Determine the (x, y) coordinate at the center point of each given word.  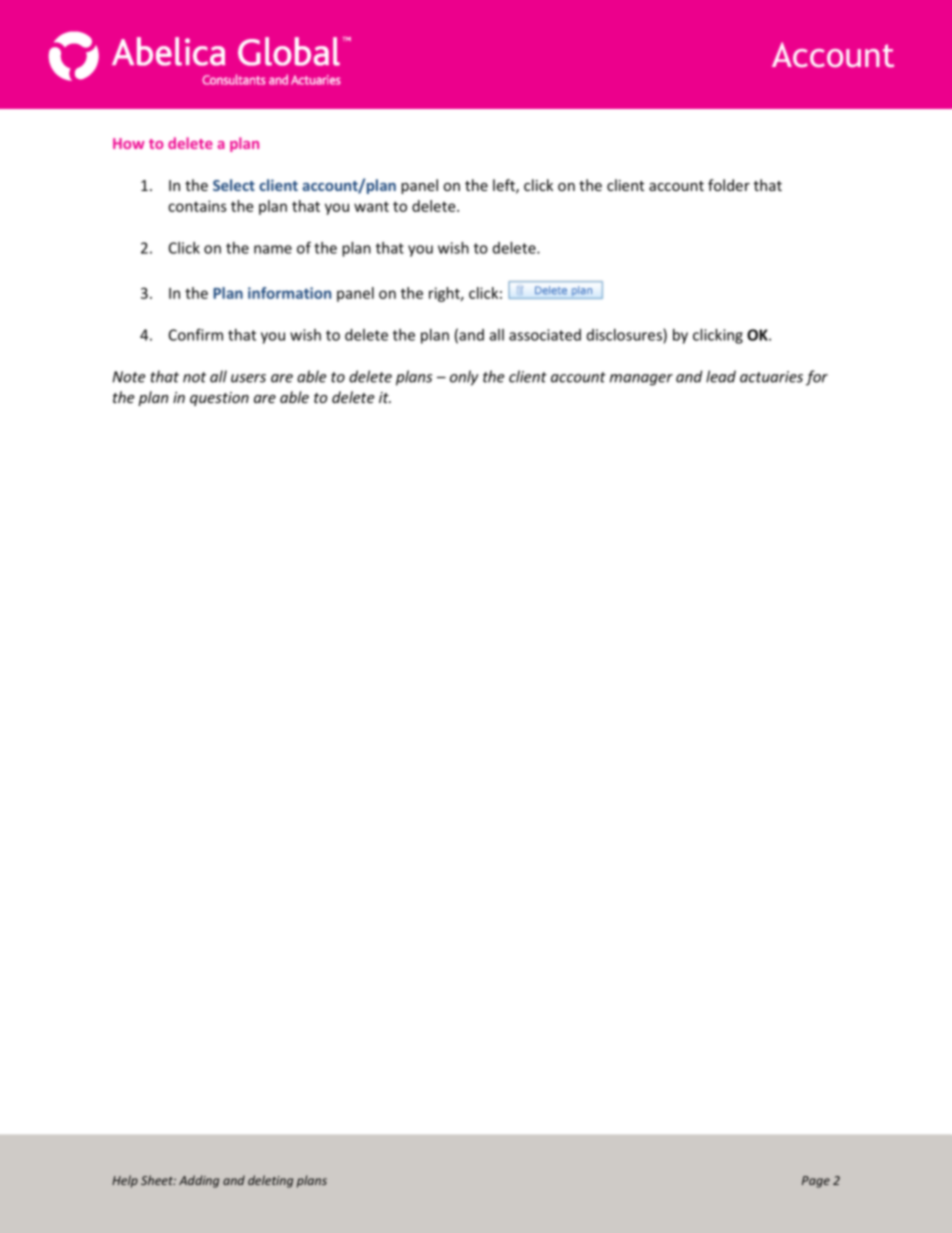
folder (729, 185)
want (371, 206)
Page (816, 1182)
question (219, 399)
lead (721, 376)
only (464, 378)
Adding (199, 1181)
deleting (270, 1181)
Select (234, 185)
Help (125, 1181)
